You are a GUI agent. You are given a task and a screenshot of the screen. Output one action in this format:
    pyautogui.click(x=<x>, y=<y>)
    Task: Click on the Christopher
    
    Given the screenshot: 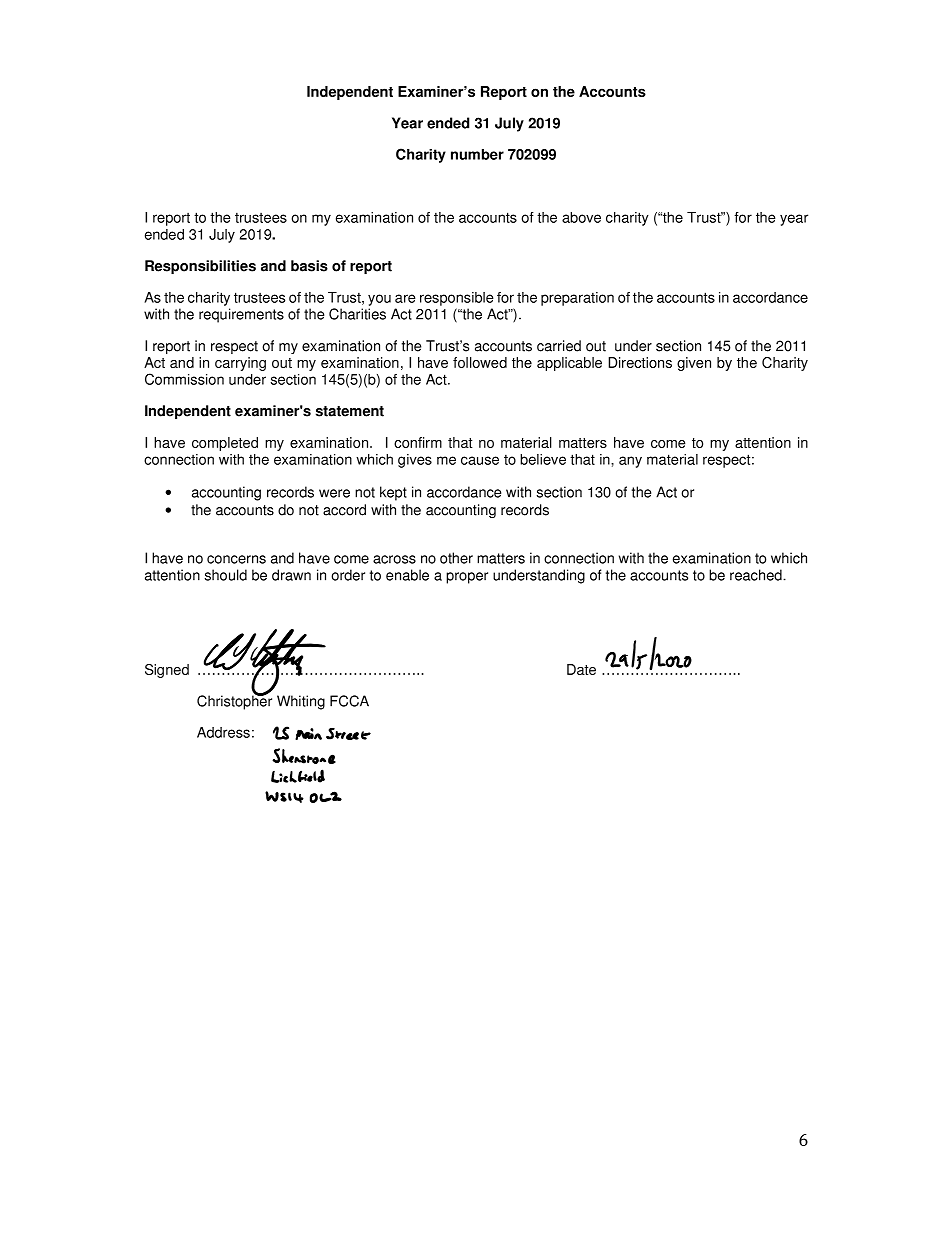 What is the action you would take?
    pyautogui.click(x=234, y=701)
